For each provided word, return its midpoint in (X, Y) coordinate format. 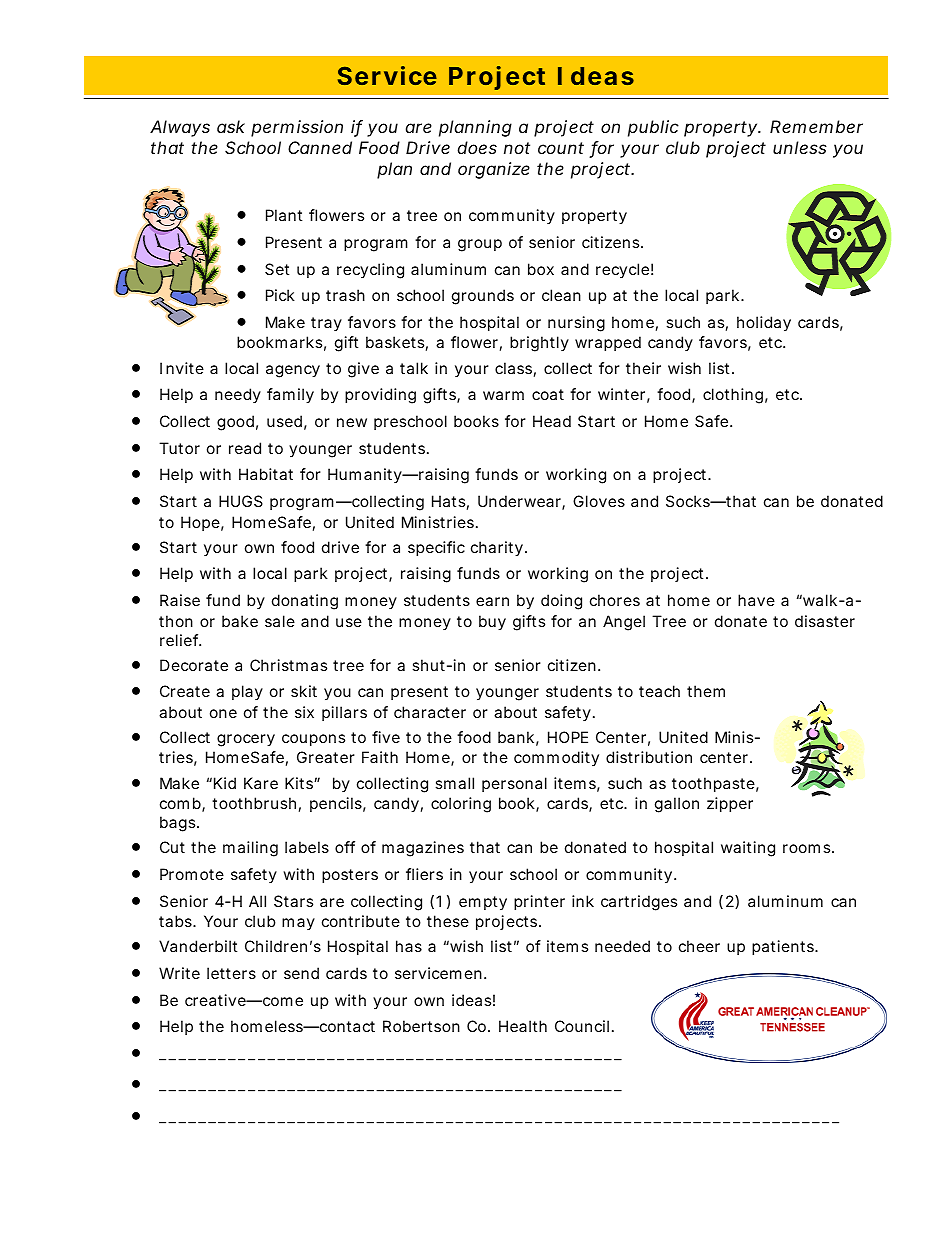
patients (785, 947)
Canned (320, 147)
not (517, 148)
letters (231, 973)
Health (523, 1026)
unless (800, 147)
